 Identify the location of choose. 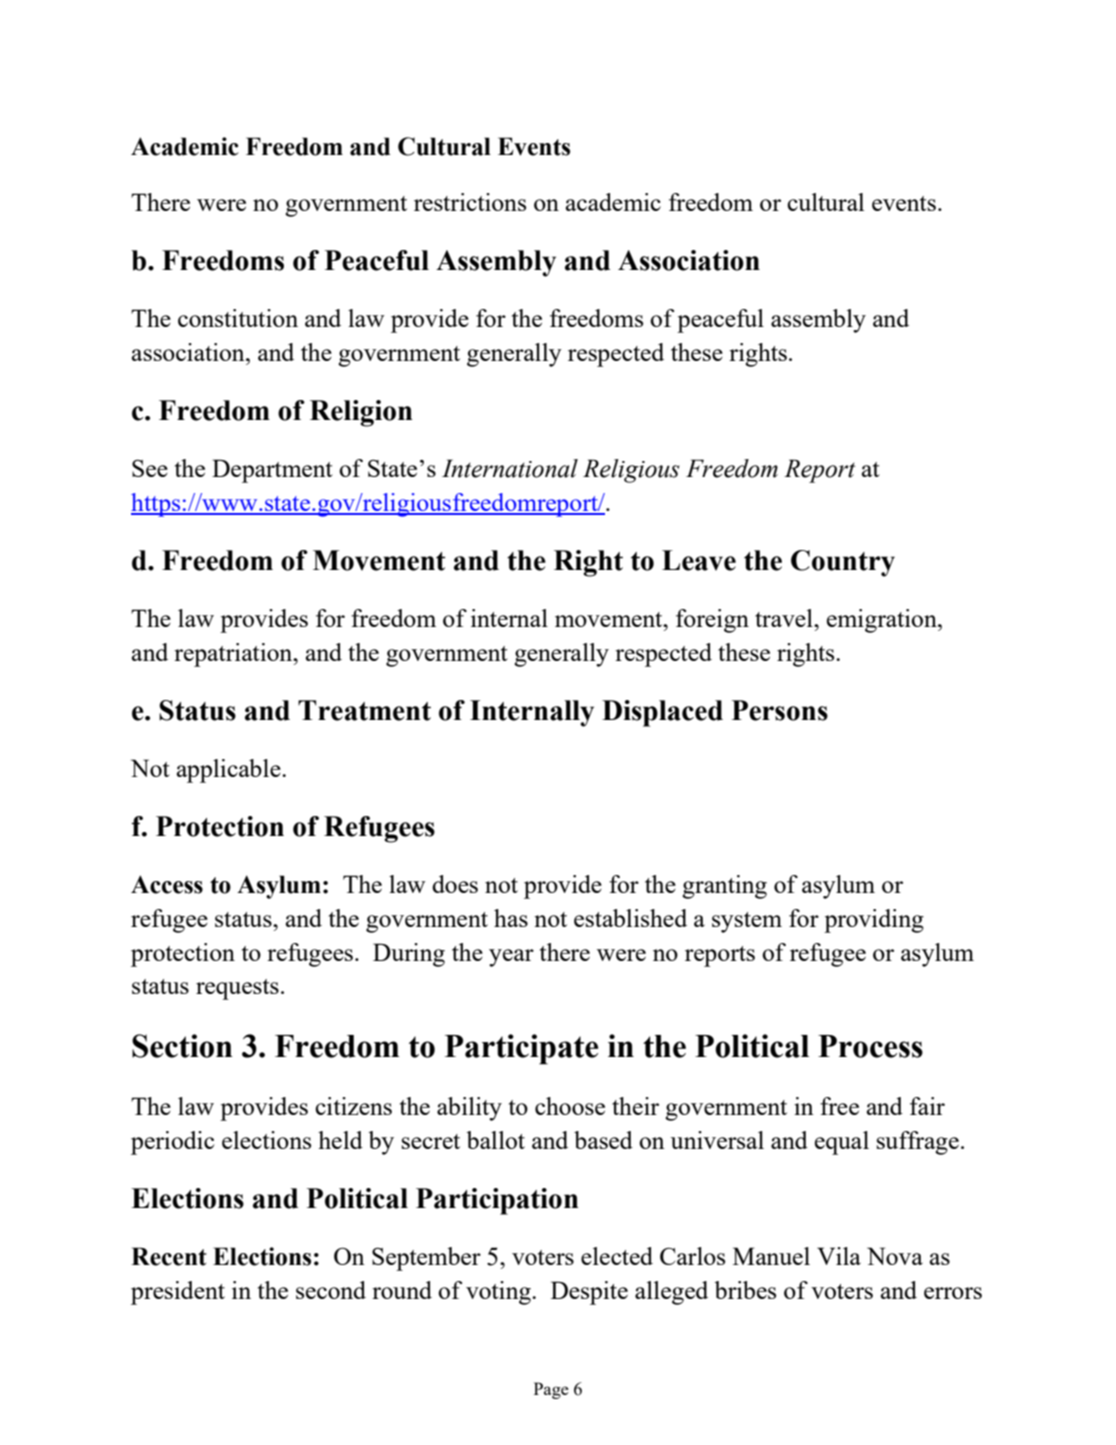
(570, 1106).
